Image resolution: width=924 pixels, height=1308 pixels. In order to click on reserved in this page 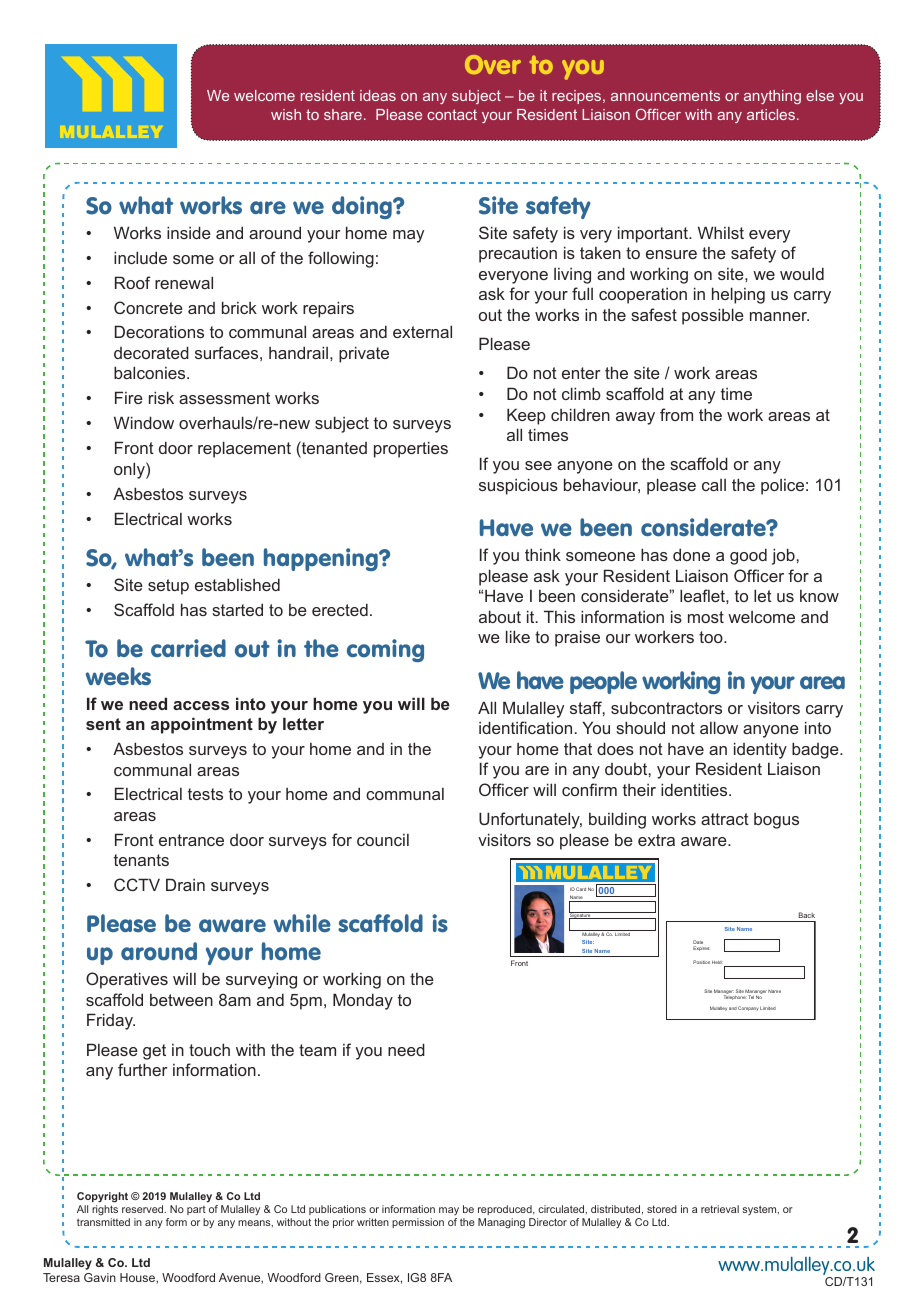, I will do `click(144, 1209)`.
